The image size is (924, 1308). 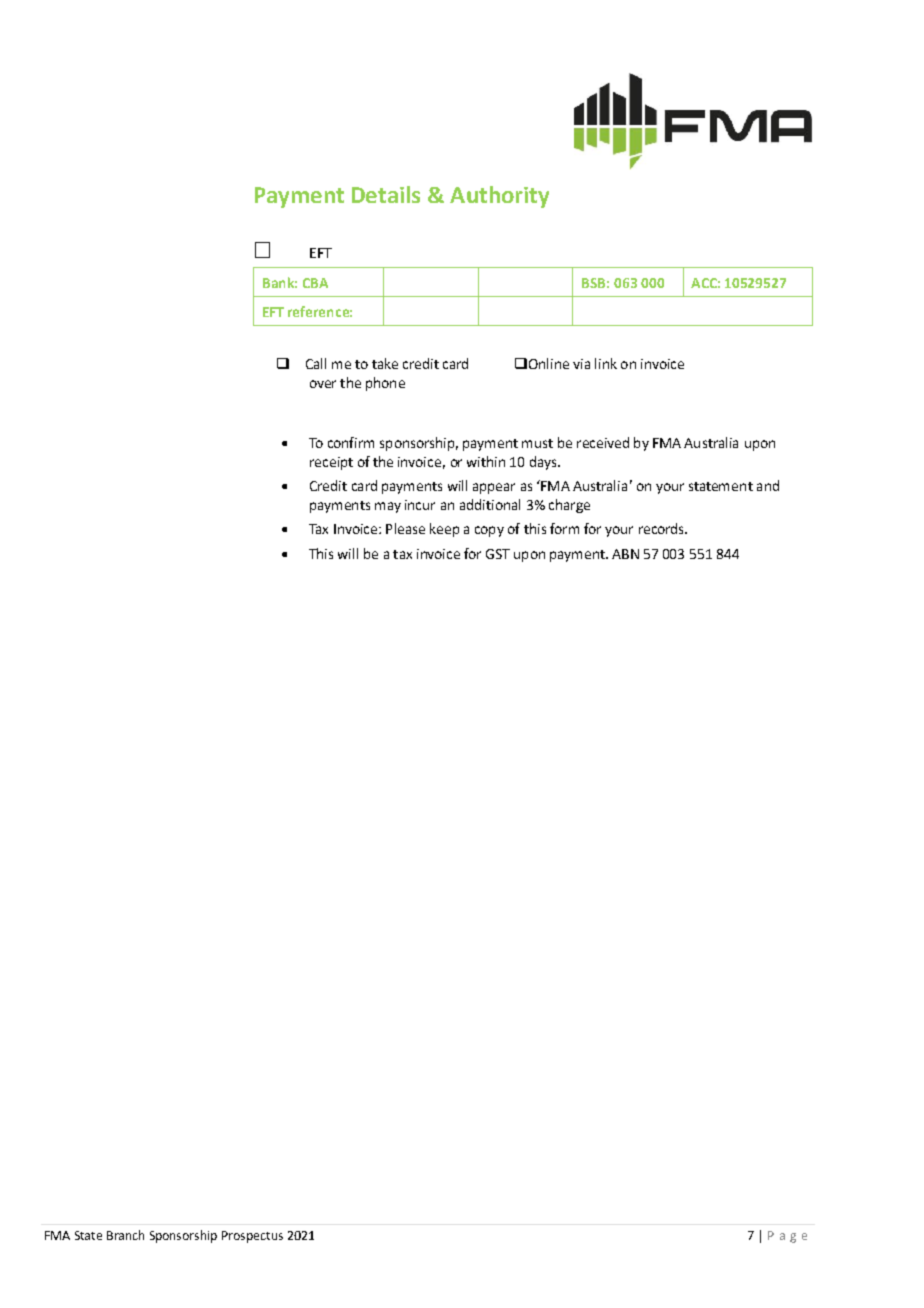 I want to click on CBA, so click(x=315, y=283).
